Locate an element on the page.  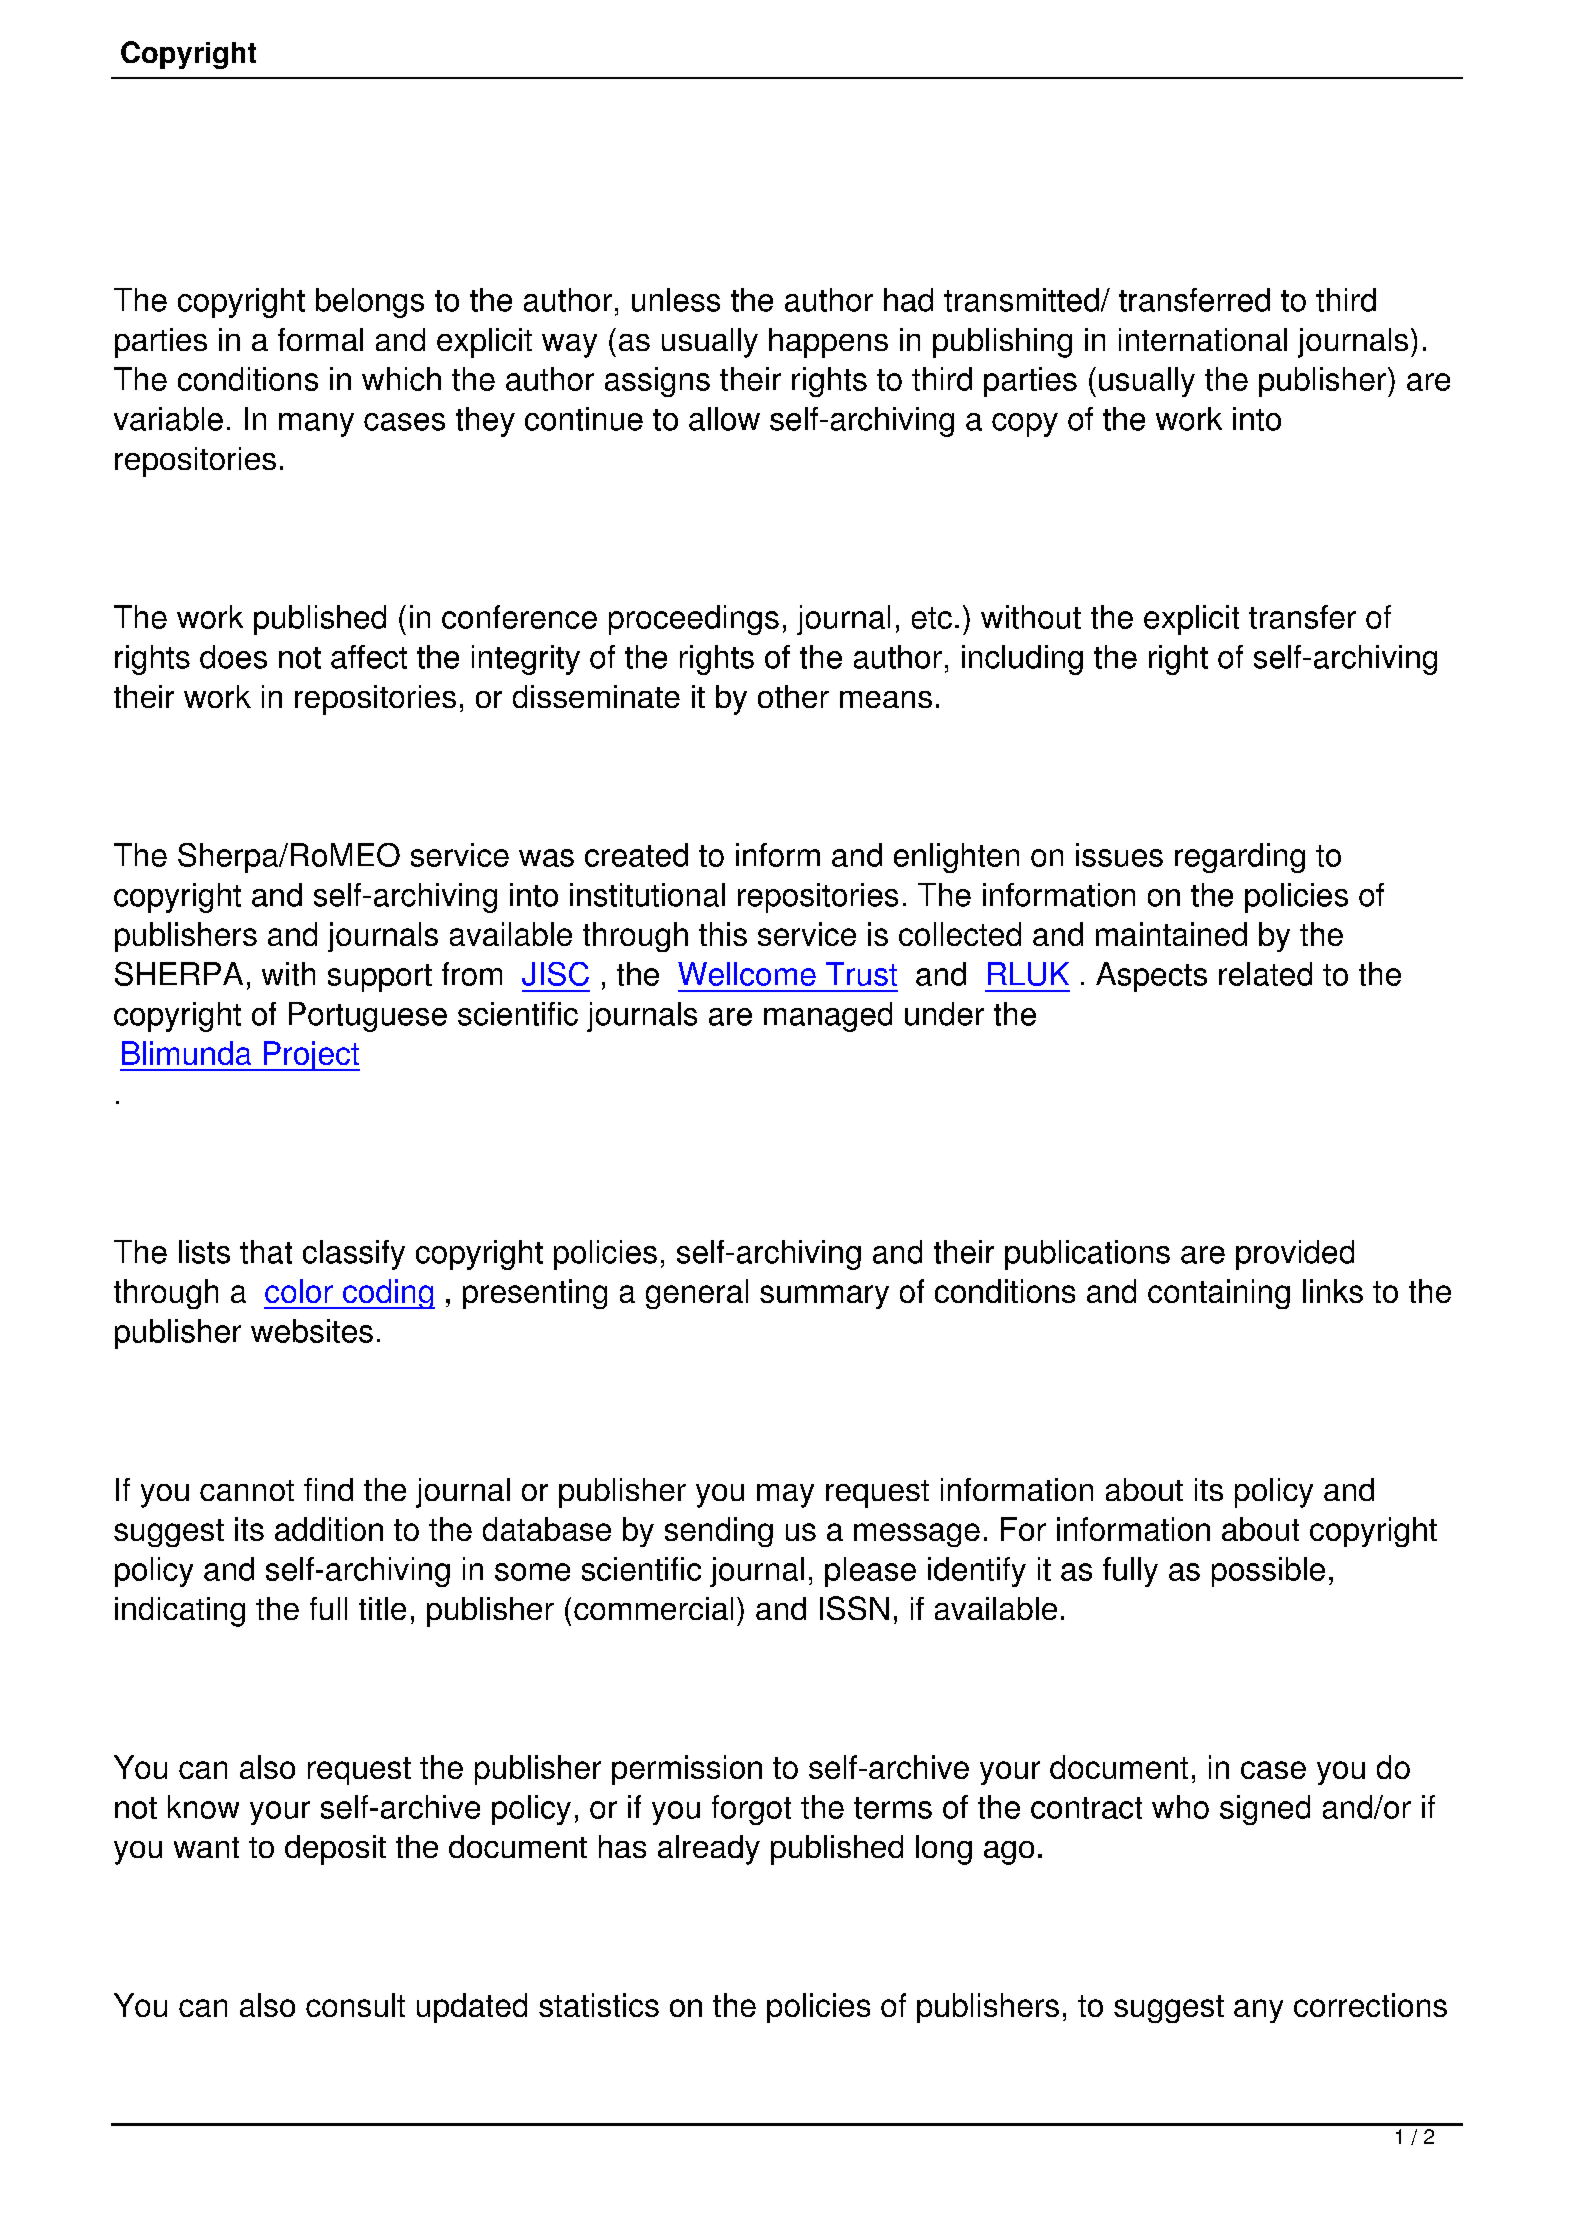
happens is located at coordinates (828, 343).
